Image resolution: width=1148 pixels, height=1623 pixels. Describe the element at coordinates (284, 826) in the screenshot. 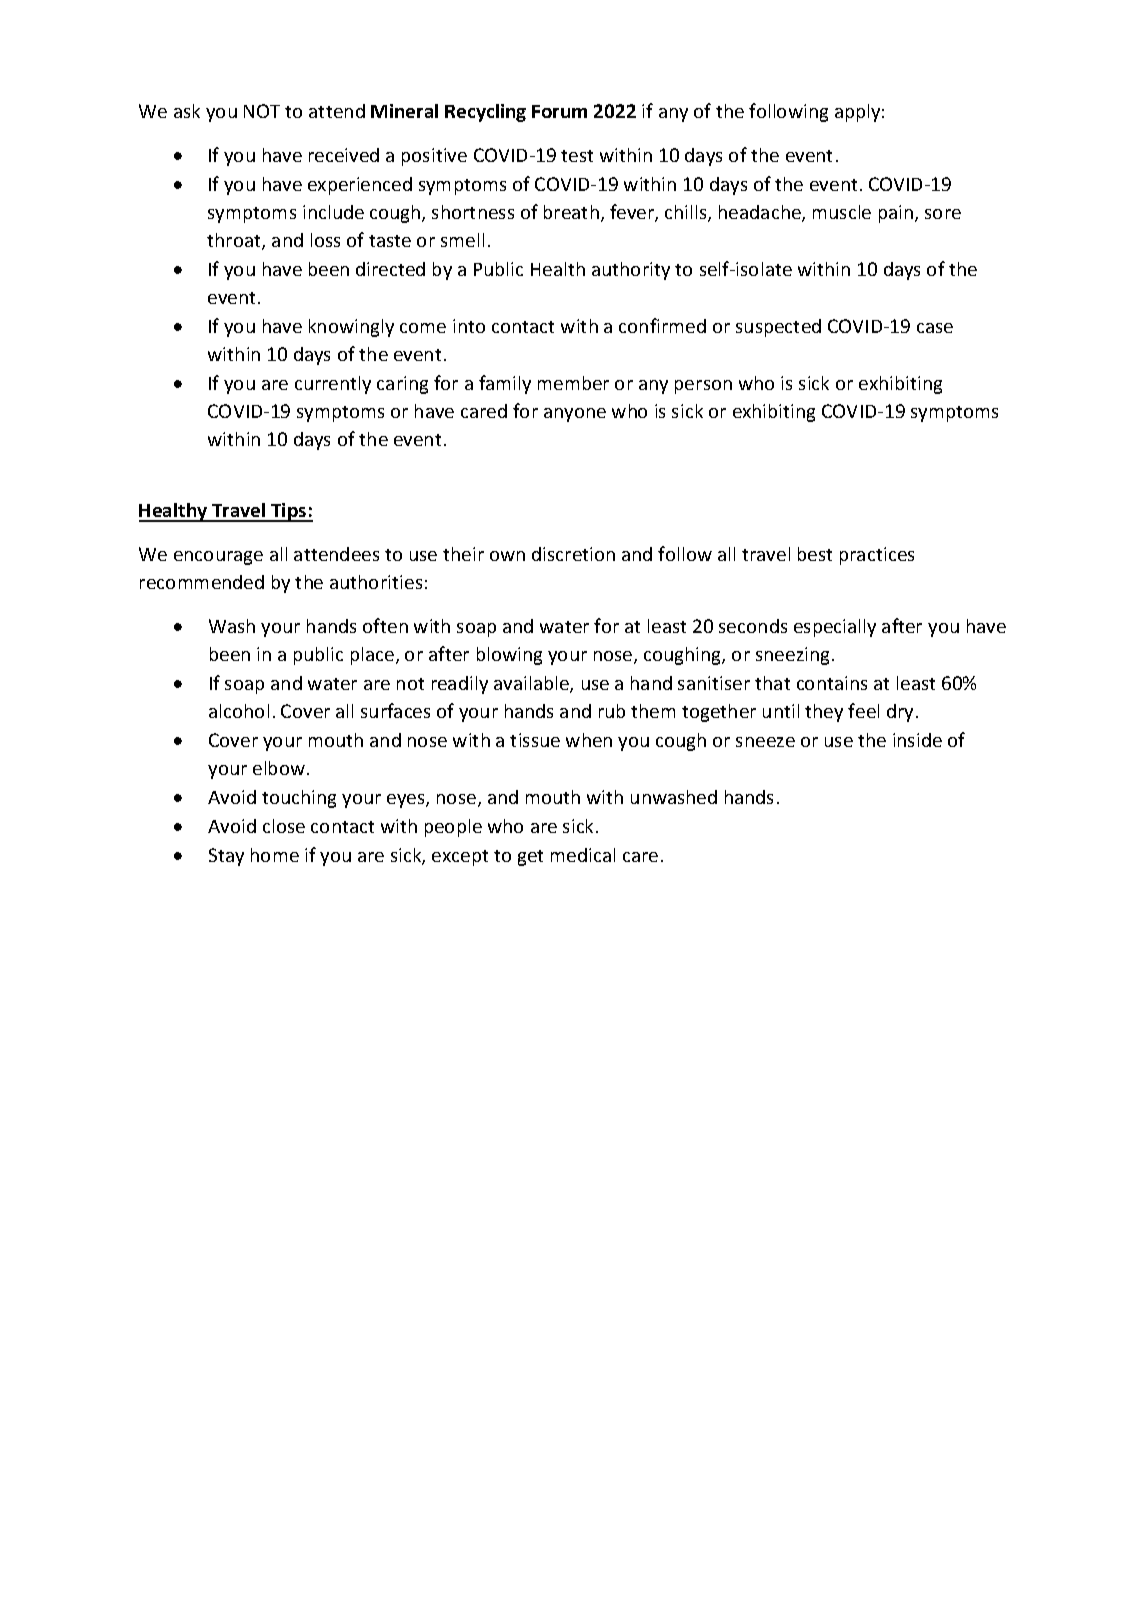

I see `close` at that location.
